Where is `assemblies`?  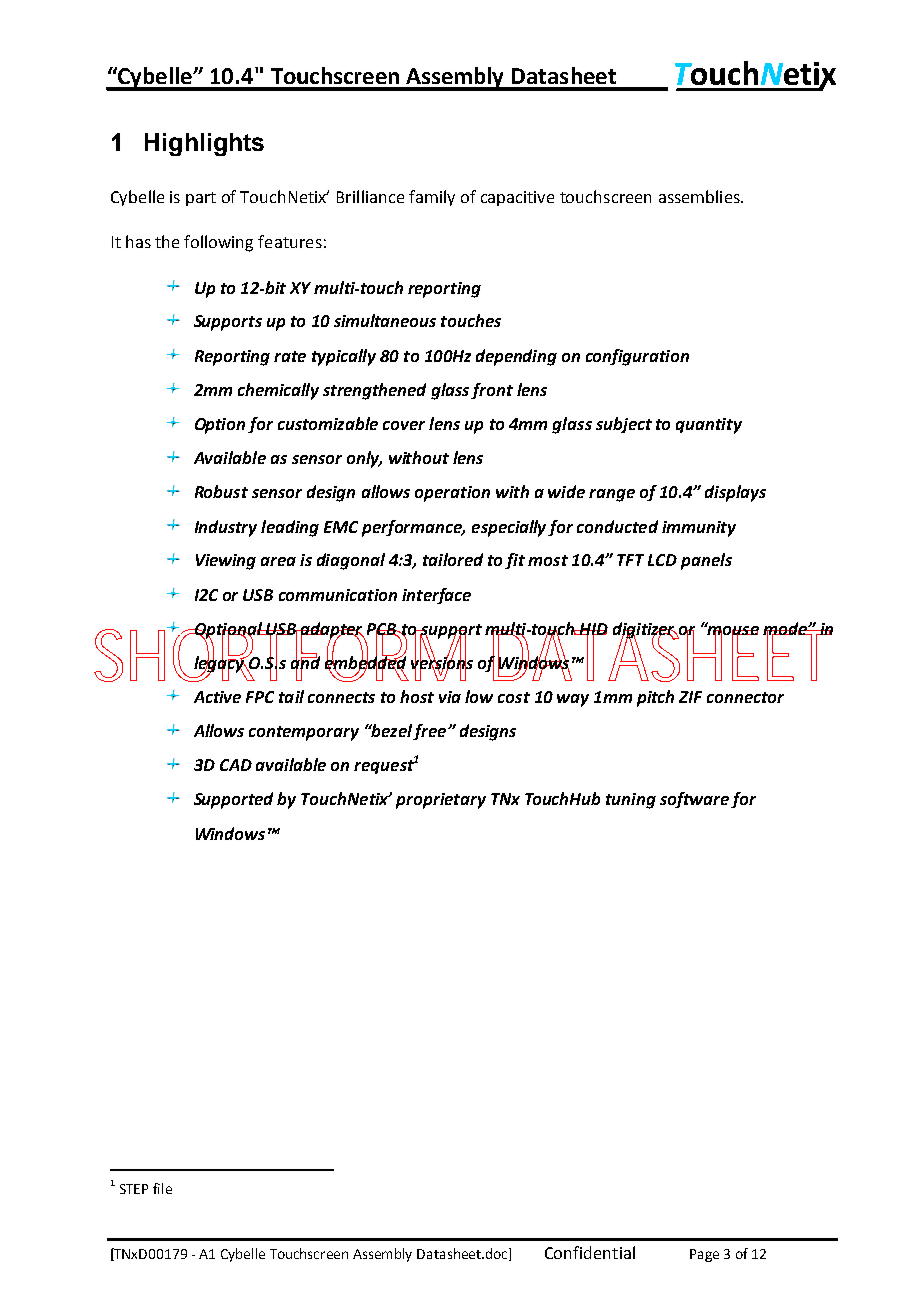
assemblies is located at coordinates (700, 196).
